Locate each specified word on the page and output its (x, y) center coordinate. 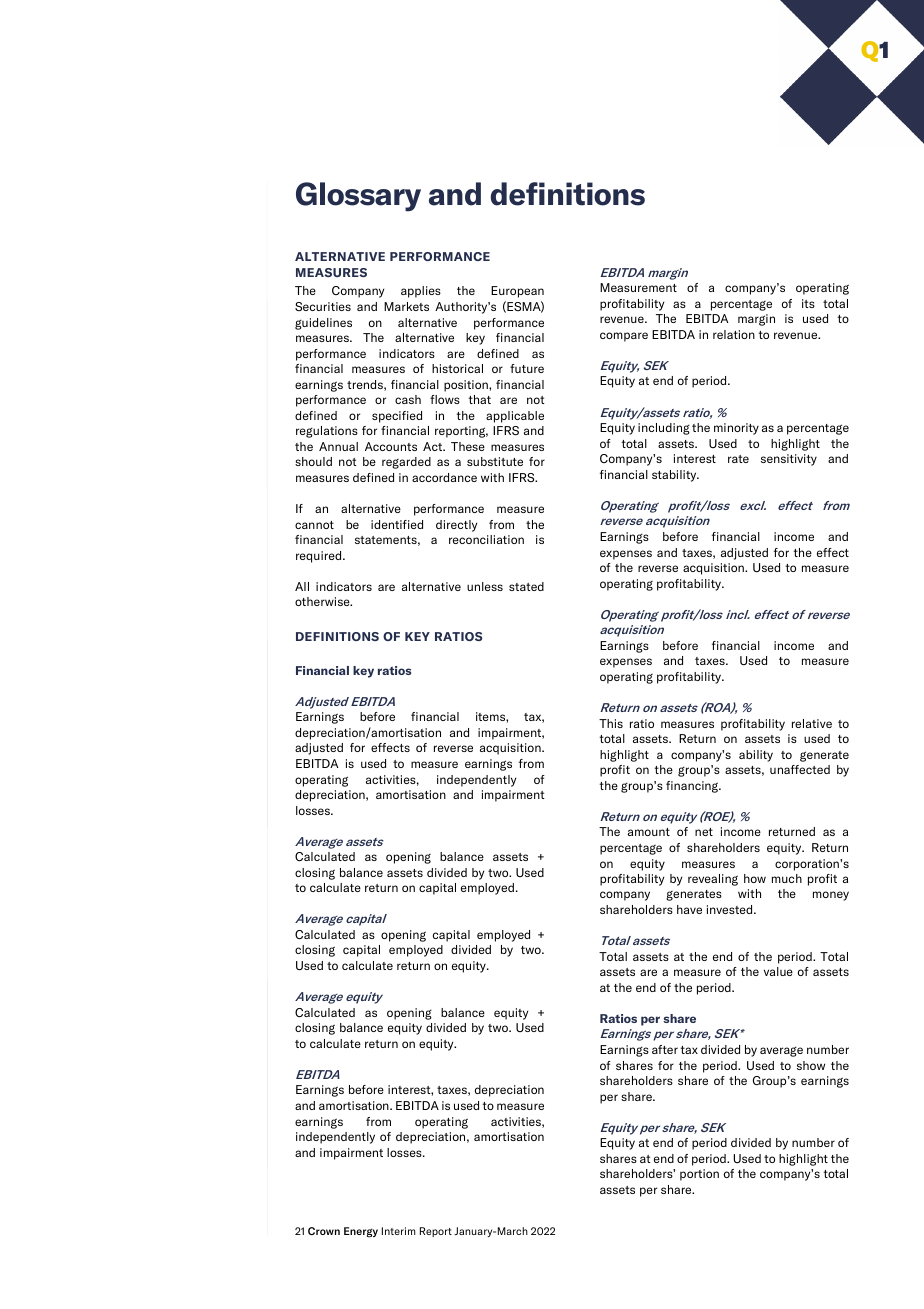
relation (734, 334)
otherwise (323, 601)
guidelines (323, 324)
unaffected (800, 769)
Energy (361, 1232)
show (811, 1065)
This (611, 723)
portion (699, 1175)
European (517, 292)
